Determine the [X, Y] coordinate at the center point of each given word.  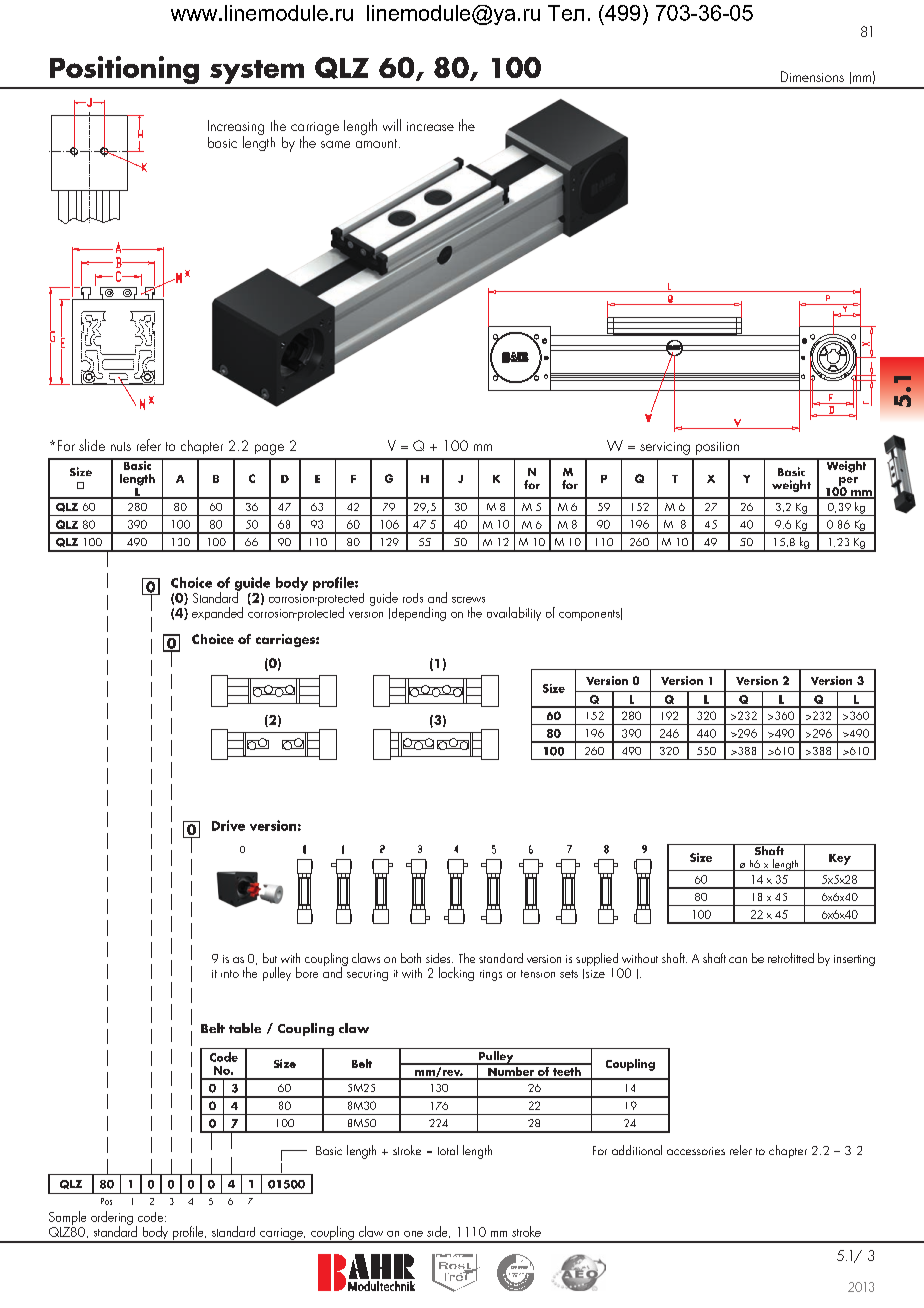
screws [468, 600]
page [269, 449]
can [738, 960]
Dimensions [812, 76]
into [230, 974]
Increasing [236, 128]
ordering [112, 1219]
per [848, 482]
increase [430, 126]
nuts [121, 446]
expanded [217, 613]
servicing [665, 448]
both [411, 958]
